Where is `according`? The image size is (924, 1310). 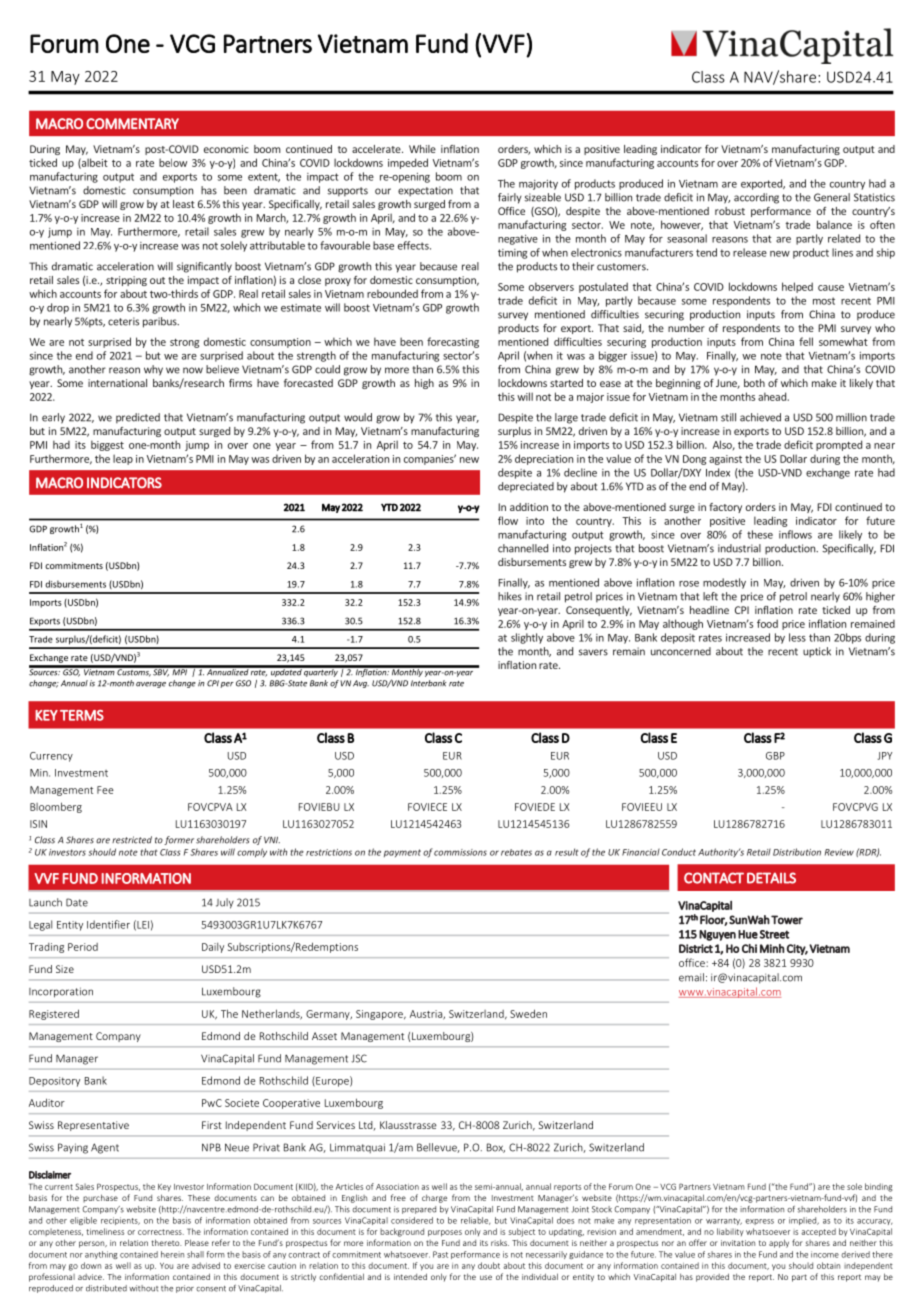
according is located at coordinates (756, 198).
